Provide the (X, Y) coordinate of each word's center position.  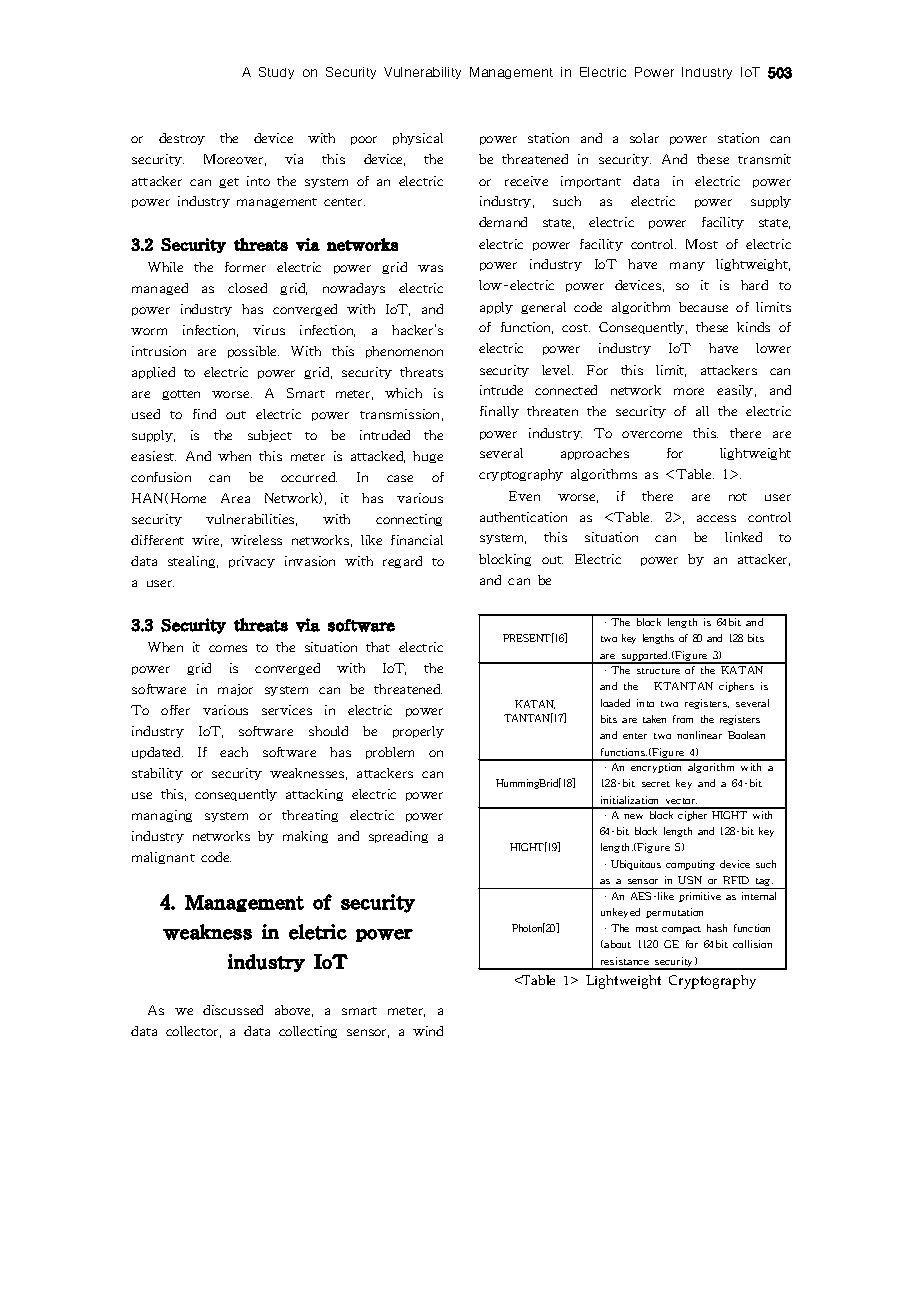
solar (644, 138)
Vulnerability (422, 73)
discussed (233, 1010)
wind (428, 1031)
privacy (252, 562)
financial (417, 540)
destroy (182, 139)
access (716, 518)
